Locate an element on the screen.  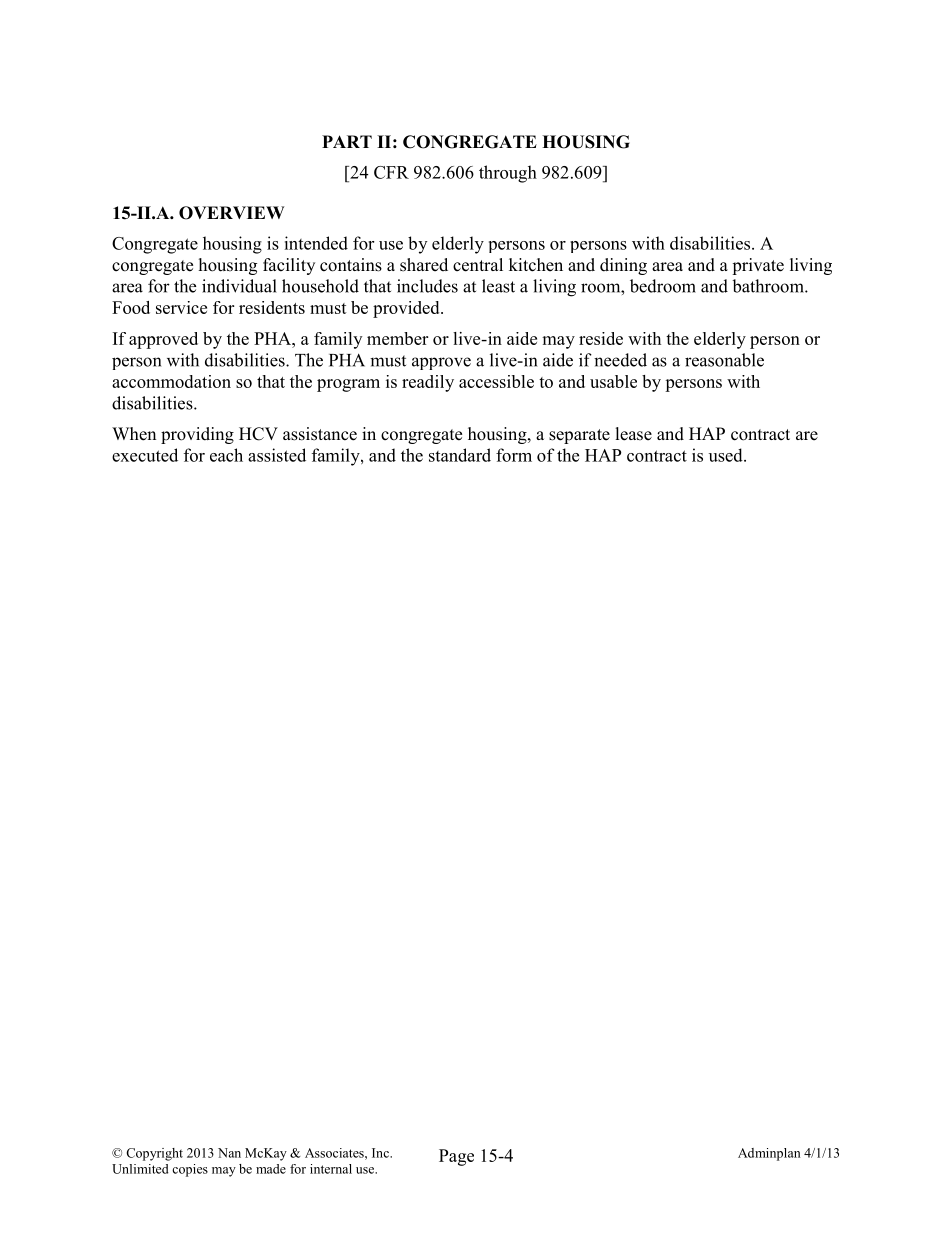
standard is located at coordinates (460, 455).
